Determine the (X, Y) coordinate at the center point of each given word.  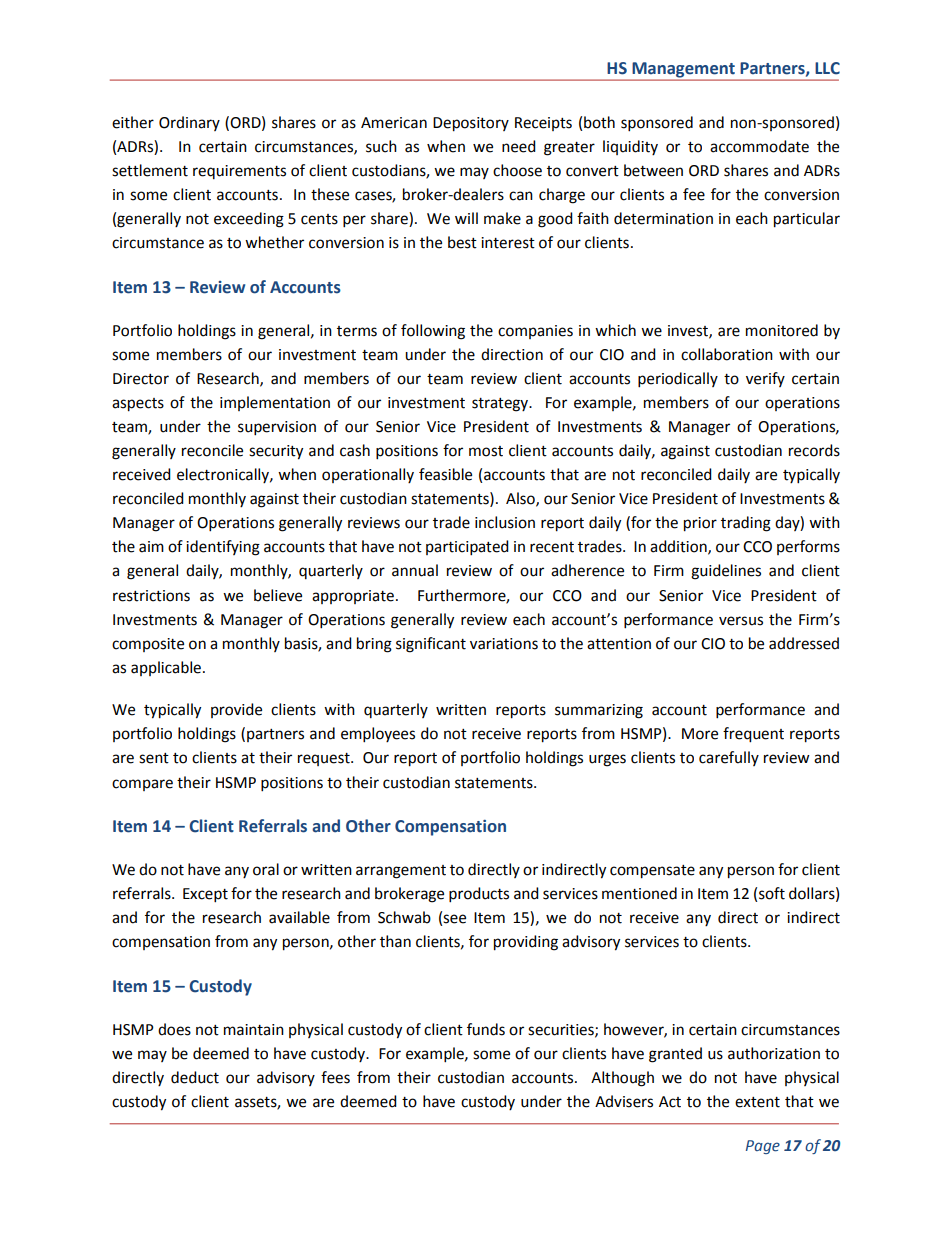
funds (486, 1029)
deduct (195, 1077)
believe (278, 595)
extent (757, 1102)
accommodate (759, 146)
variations (504, 644)
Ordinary (189, 123)
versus (741, 621)
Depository (471, 124)
